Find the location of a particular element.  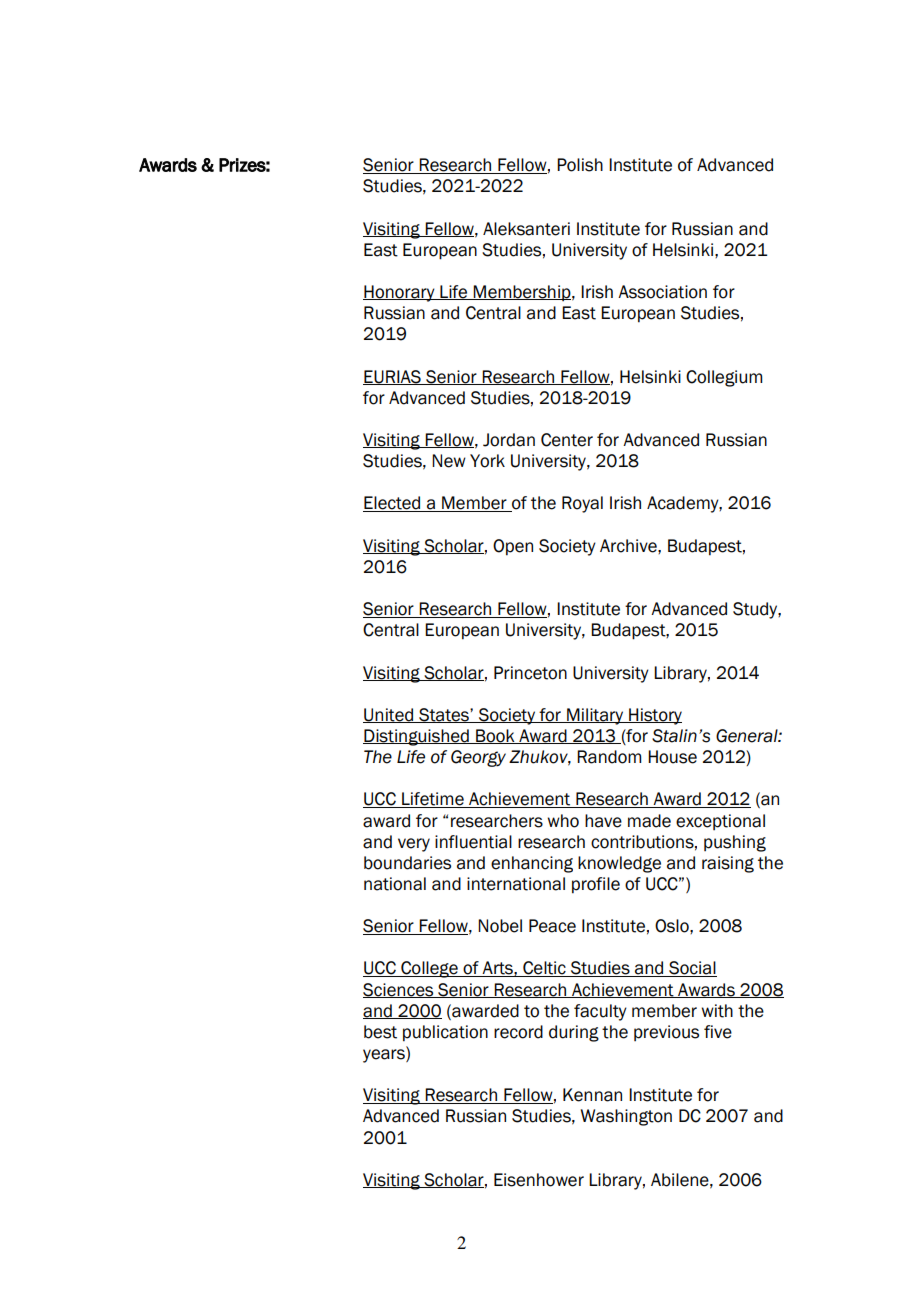

Honorary is located at coordinates (400, 293).
